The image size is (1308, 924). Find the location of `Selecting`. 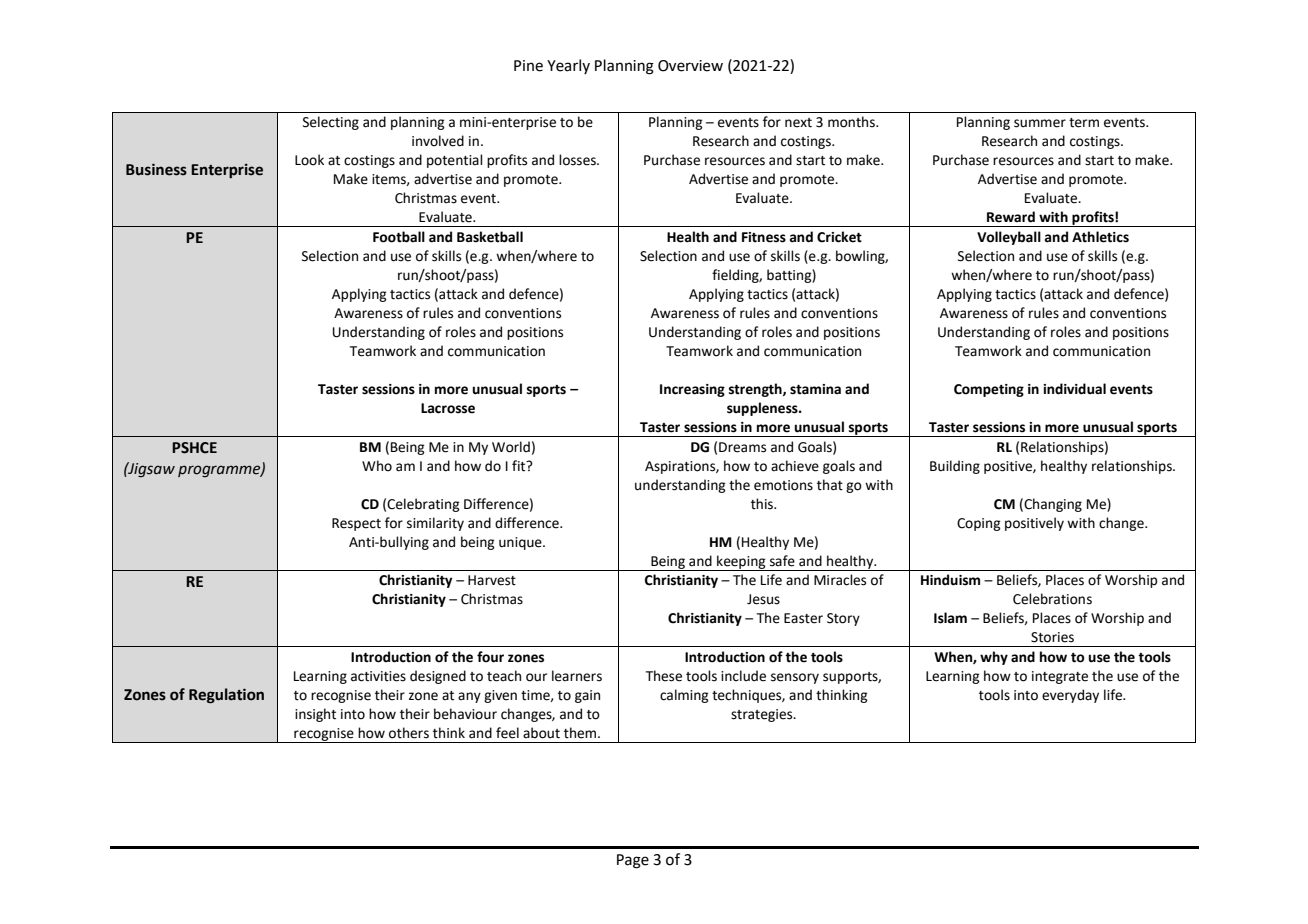

Selecting is located at coordinates (331, 123).
